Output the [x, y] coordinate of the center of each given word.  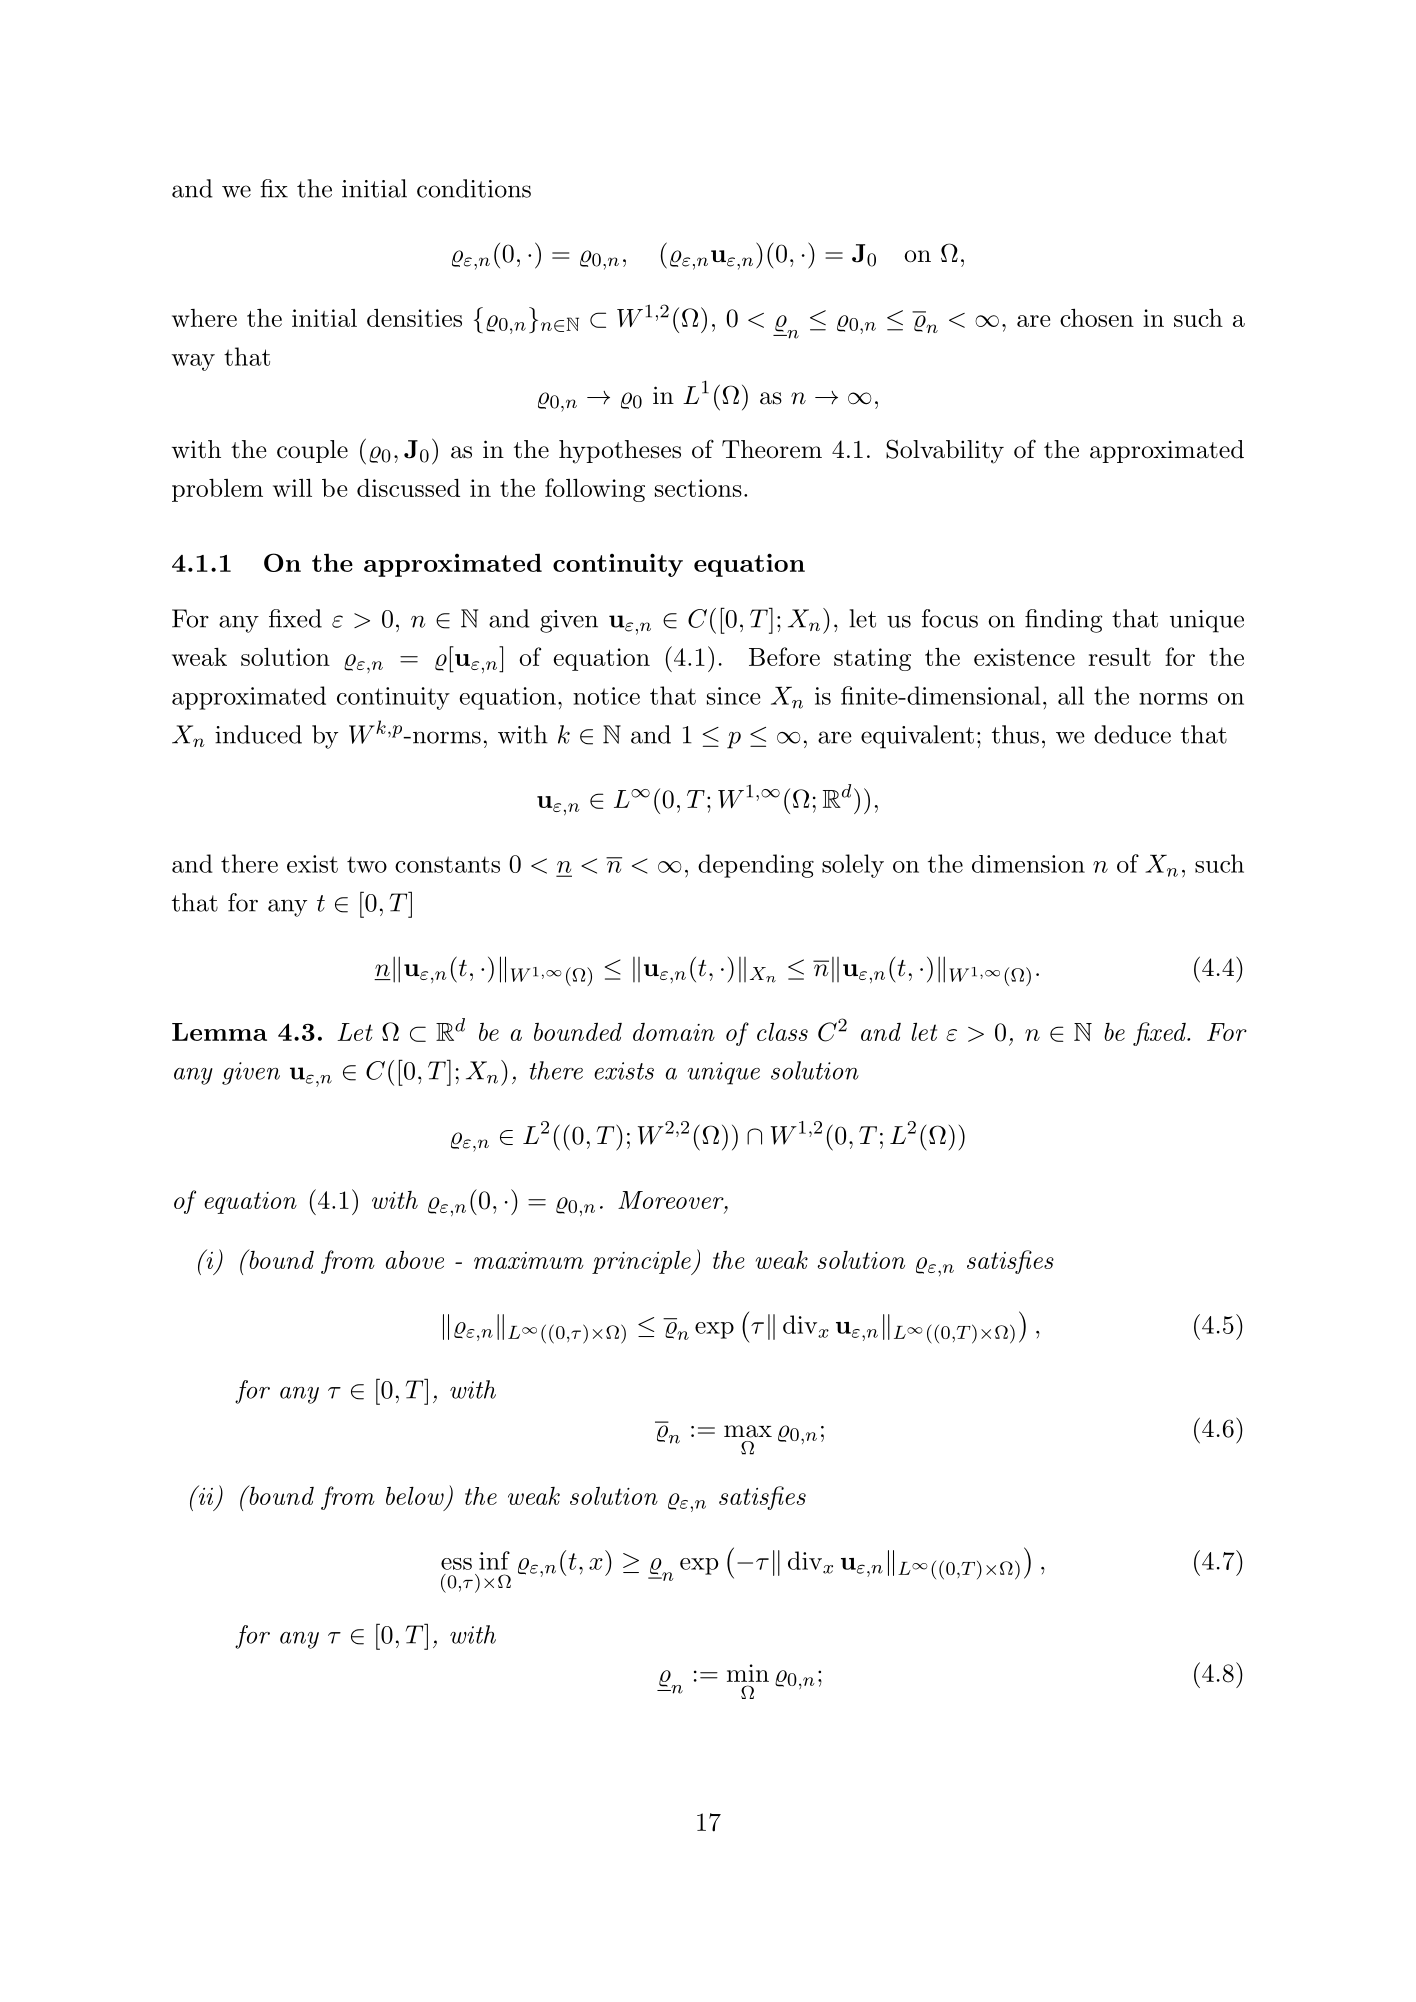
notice [606, 696]
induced [258, 734]
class [782, 1031]
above [415, 1259]
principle [642, 1263]
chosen [1097, 317]
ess [456, 1564]
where [204, 318]
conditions [474, 188]
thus [1015, 734]
